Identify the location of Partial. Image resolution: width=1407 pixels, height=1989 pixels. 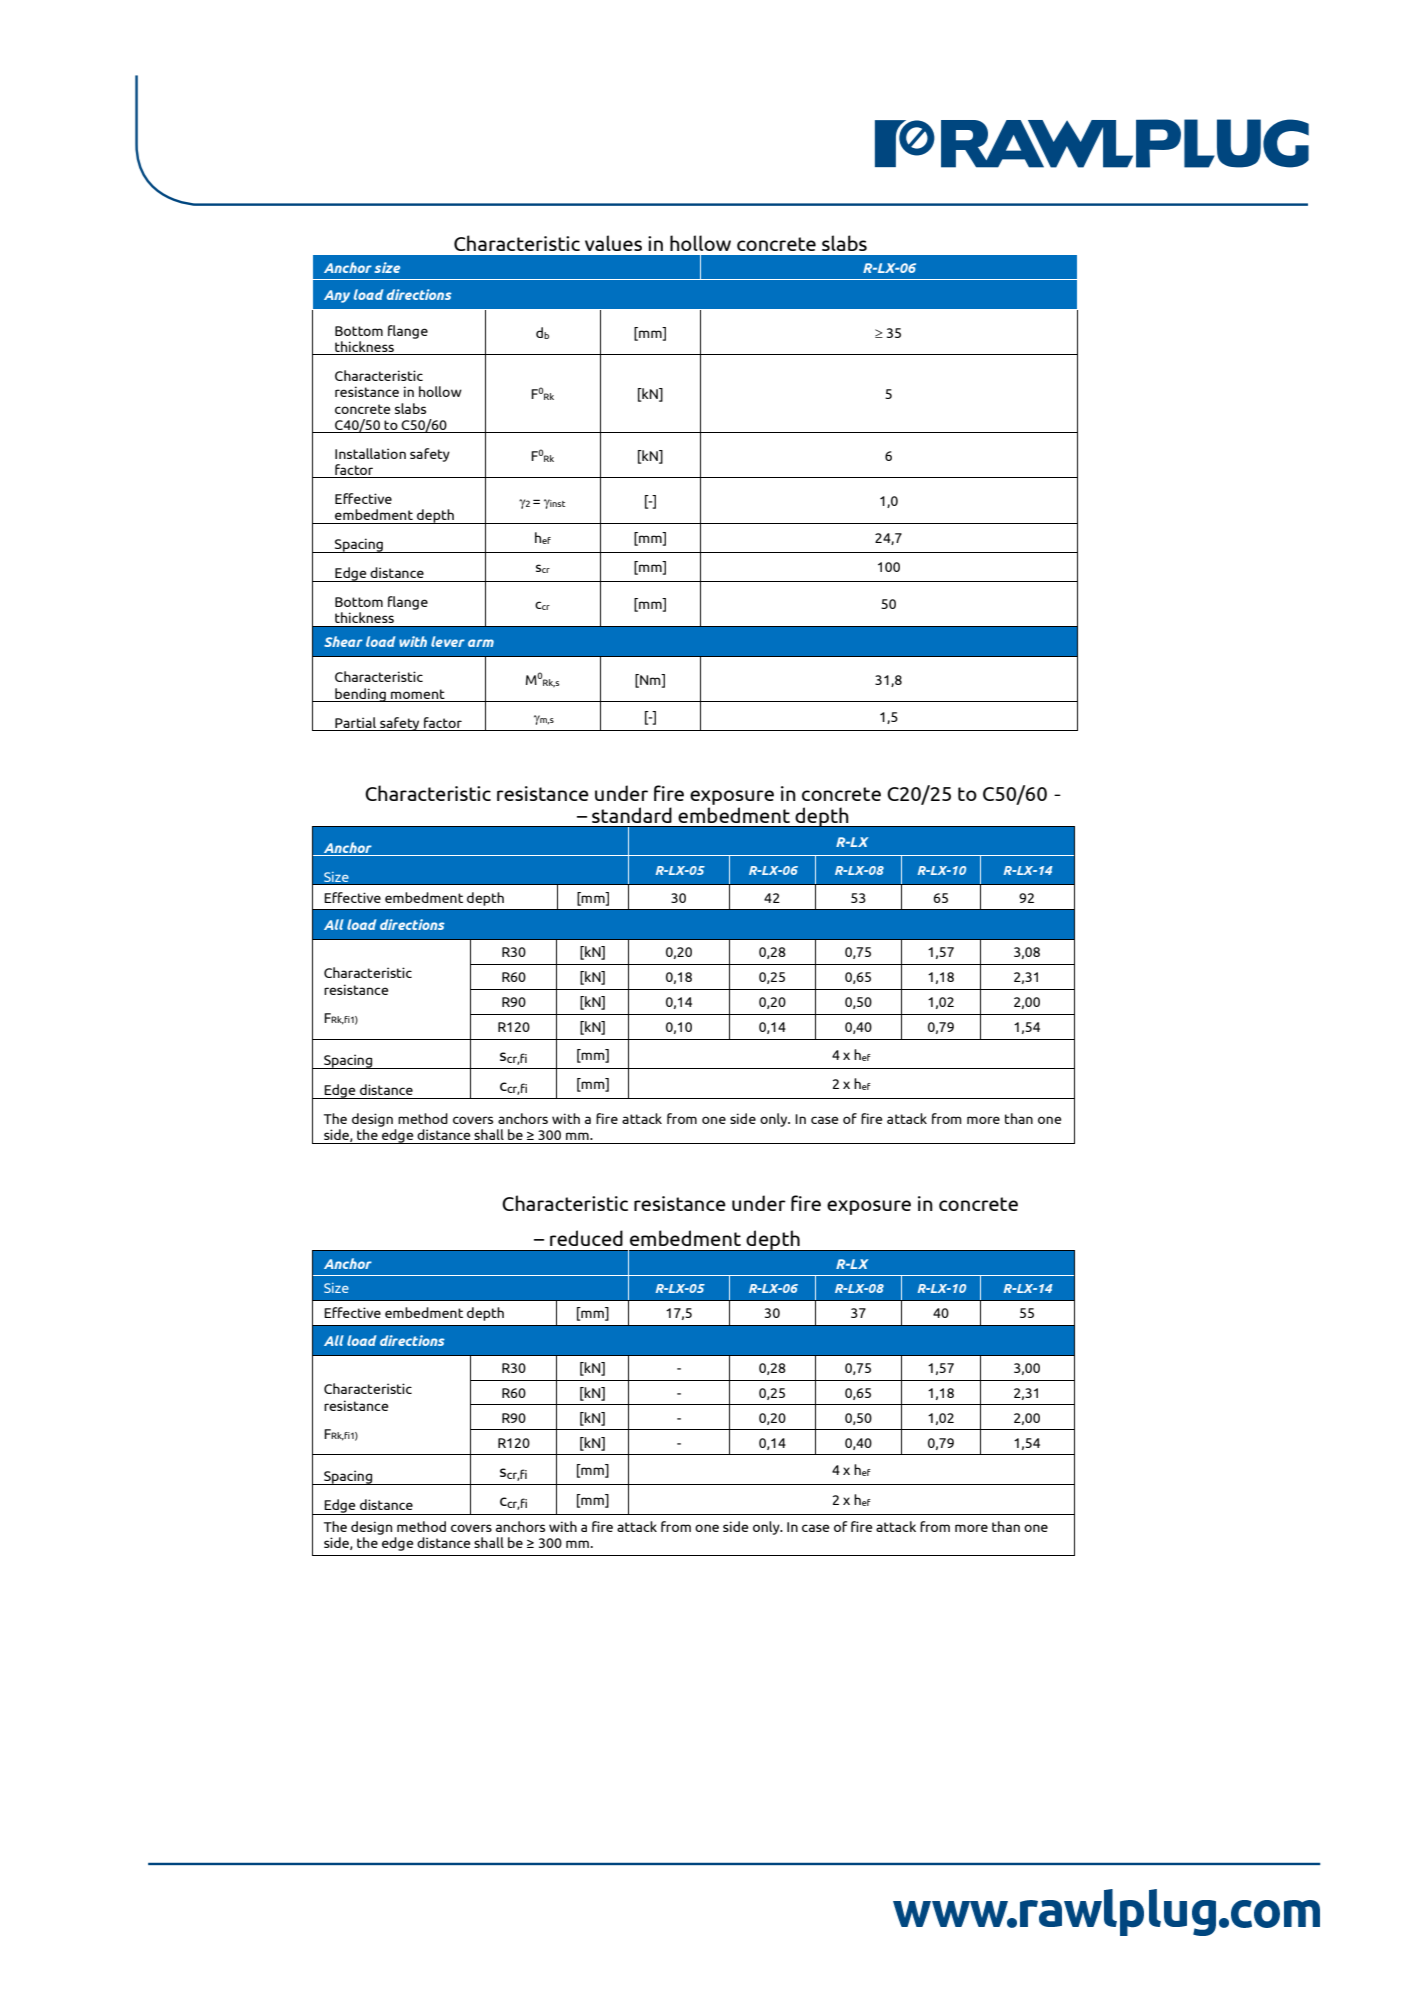
(355, 722).
